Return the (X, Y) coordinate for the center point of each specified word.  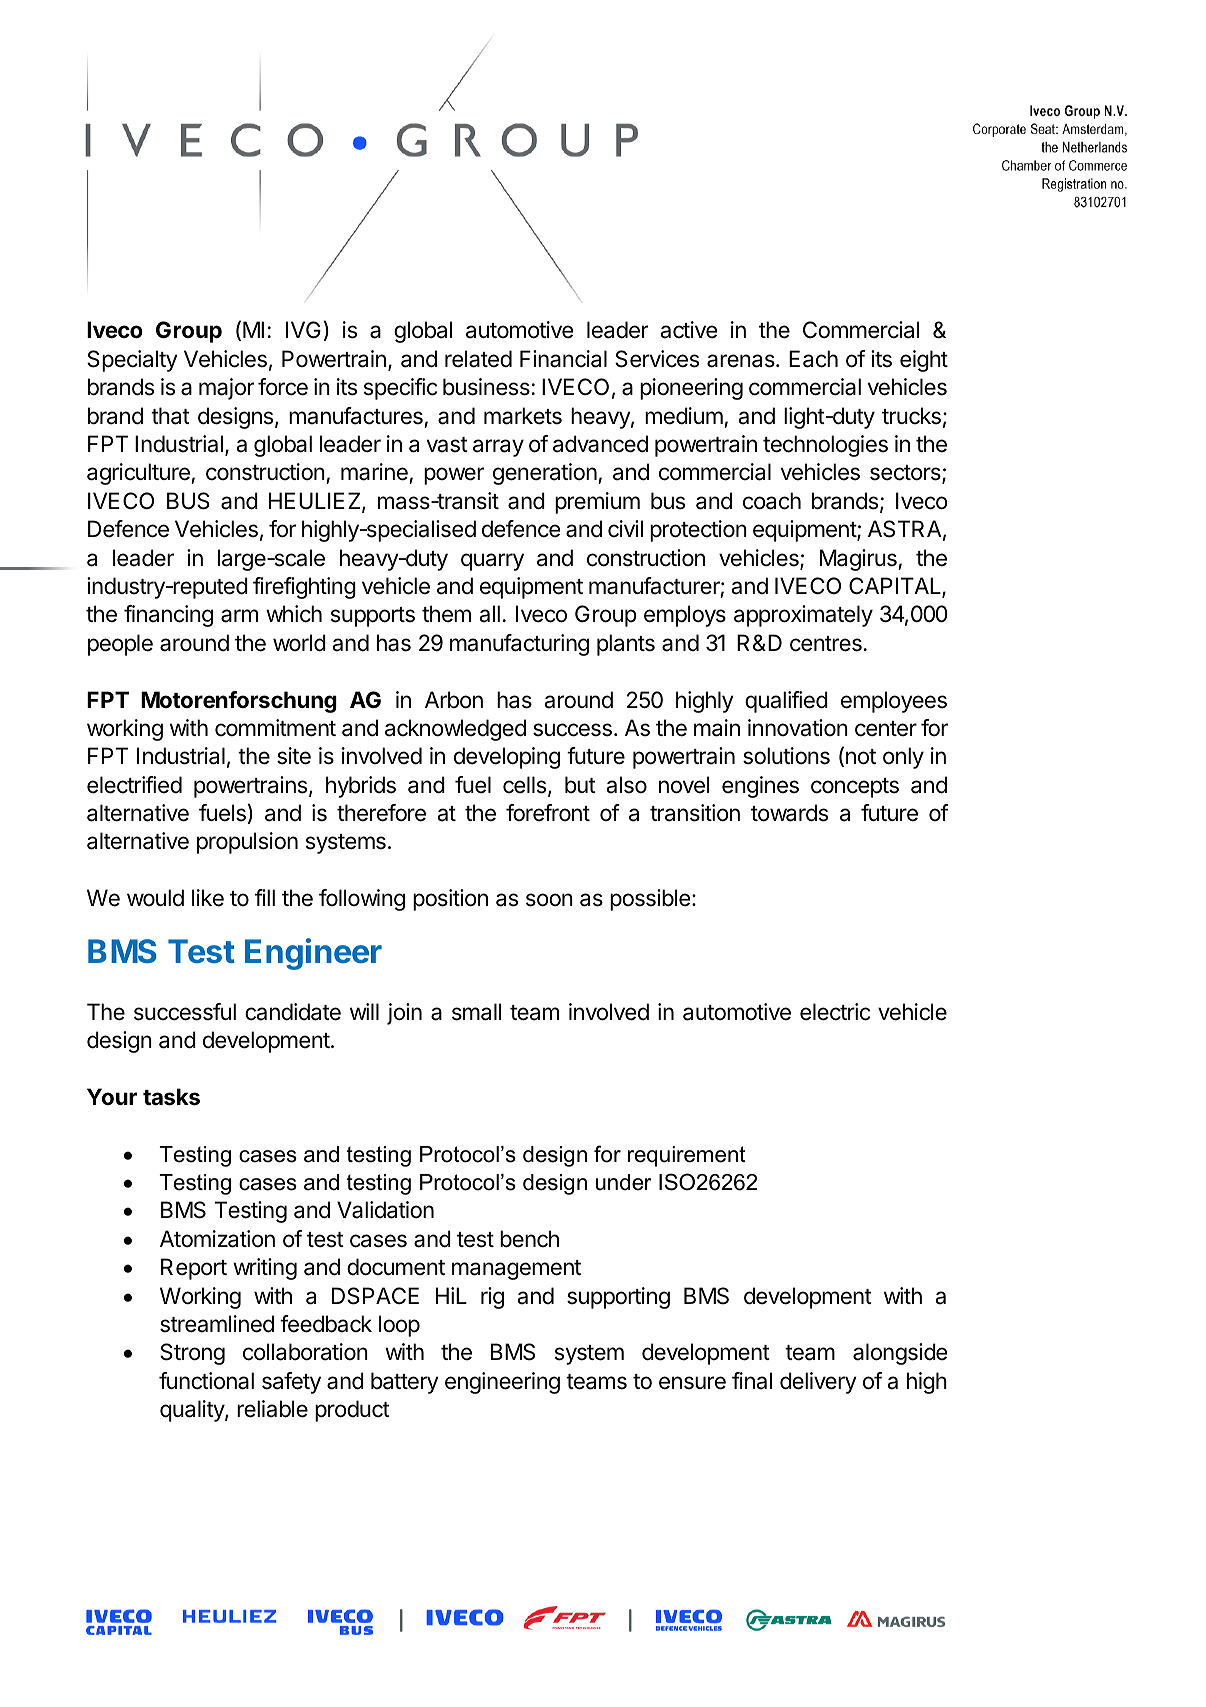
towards (789, 813)
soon (549, 900)
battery (405, 1383)
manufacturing (519, 645)
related (478, 359)
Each (813, 359)
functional (206, 1381)
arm (239, 616)
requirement (687, 1156)
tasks (171, 1097)
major (226, 389)
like (208, 898)
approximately (803, 616)
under (624, 1182)
